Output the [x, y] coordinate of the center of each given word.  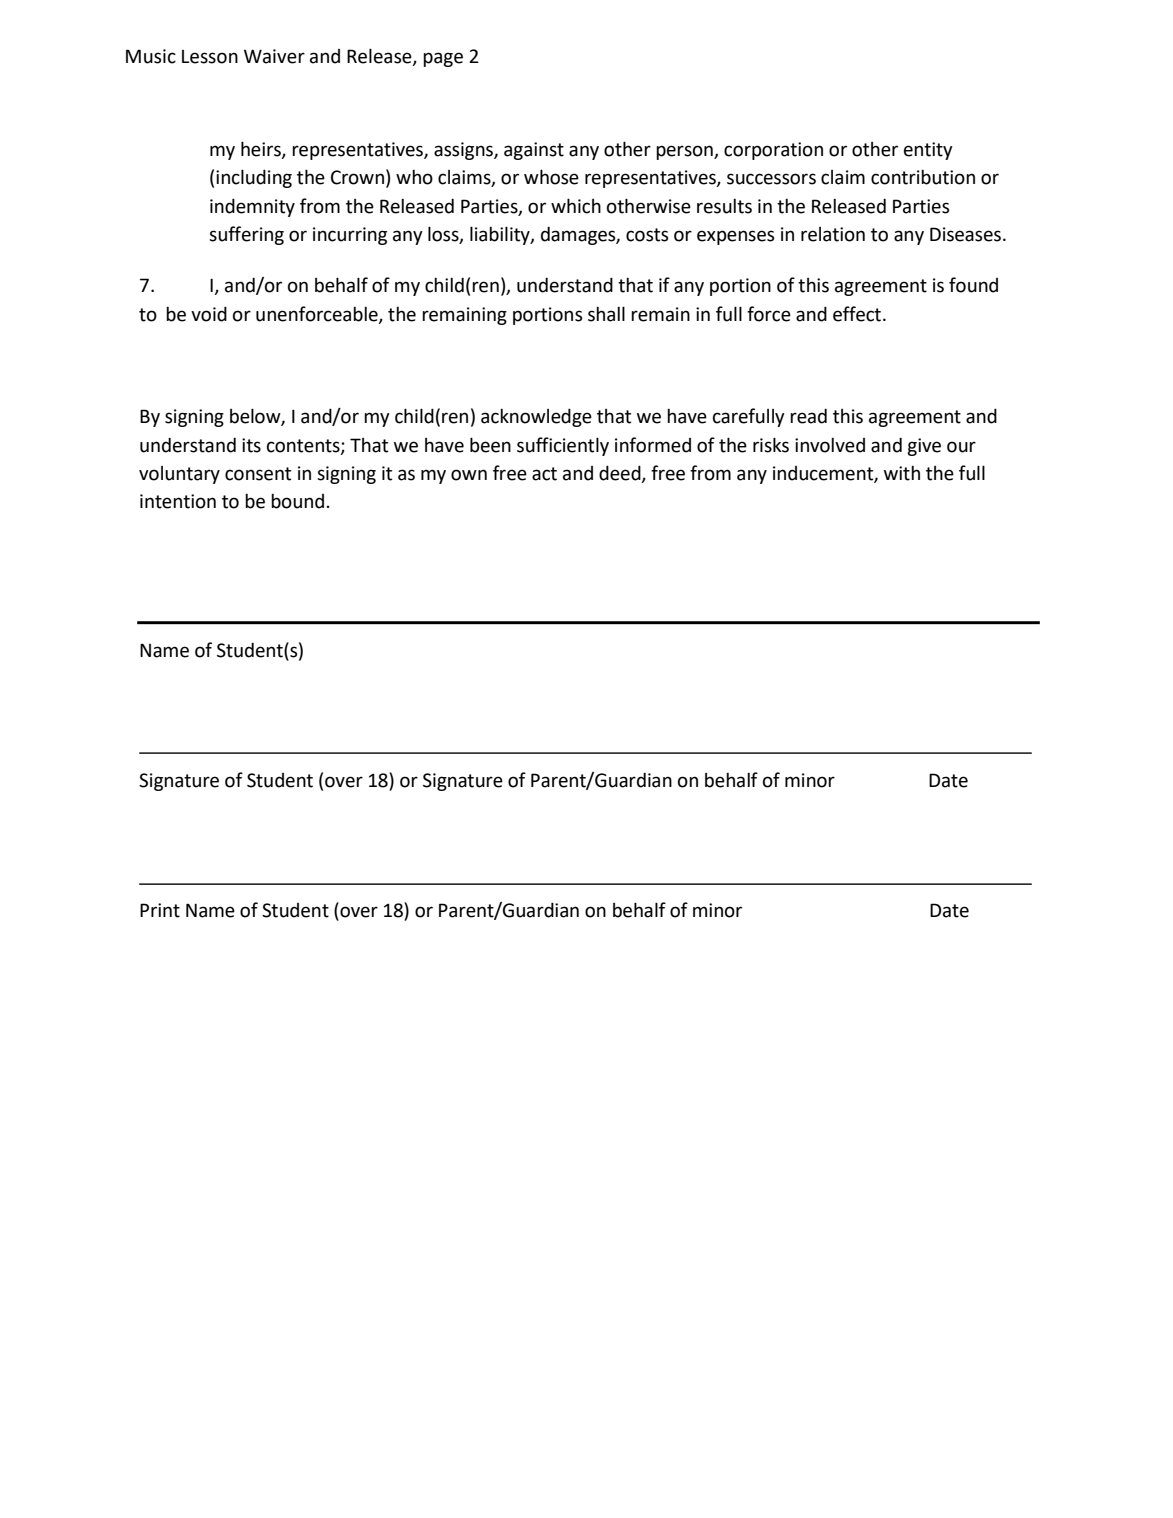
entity [928, 151]
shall [606, 314]
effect [857, 314]
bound [297, 501]
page [443, 59]
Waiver [274, 56]
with [902, 473]
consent [258, 474]
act [544, 474]
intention [178, 501]
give [924, 447]
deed [621, 473]
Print [160, 910]
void [209, 314]
